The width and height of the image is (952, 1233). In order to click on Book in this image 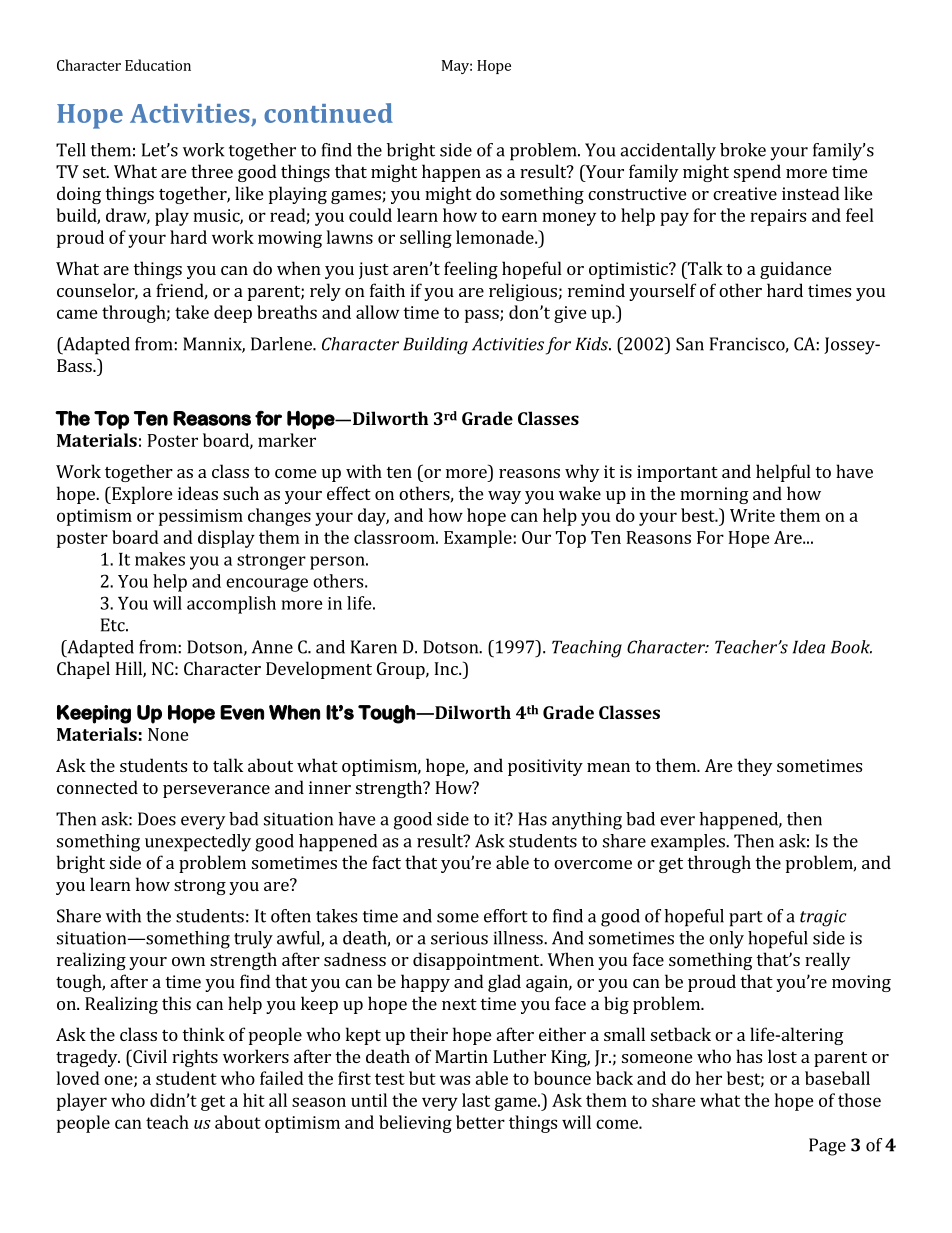, I will do `click(851, 647)`.
